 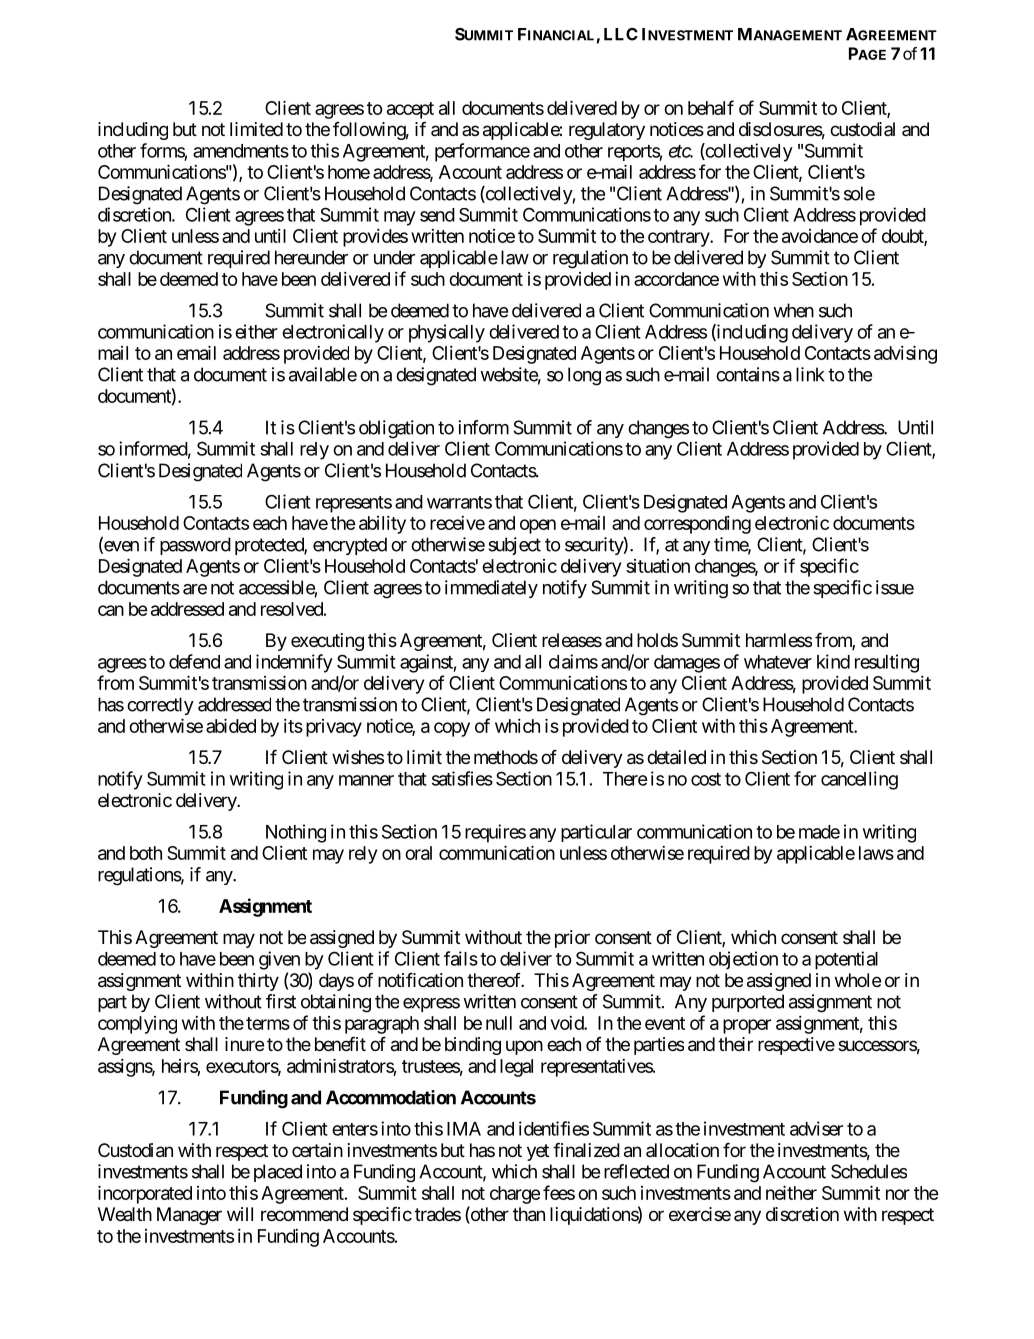 I want to click on cancelling, so click(x=859, y=780).
